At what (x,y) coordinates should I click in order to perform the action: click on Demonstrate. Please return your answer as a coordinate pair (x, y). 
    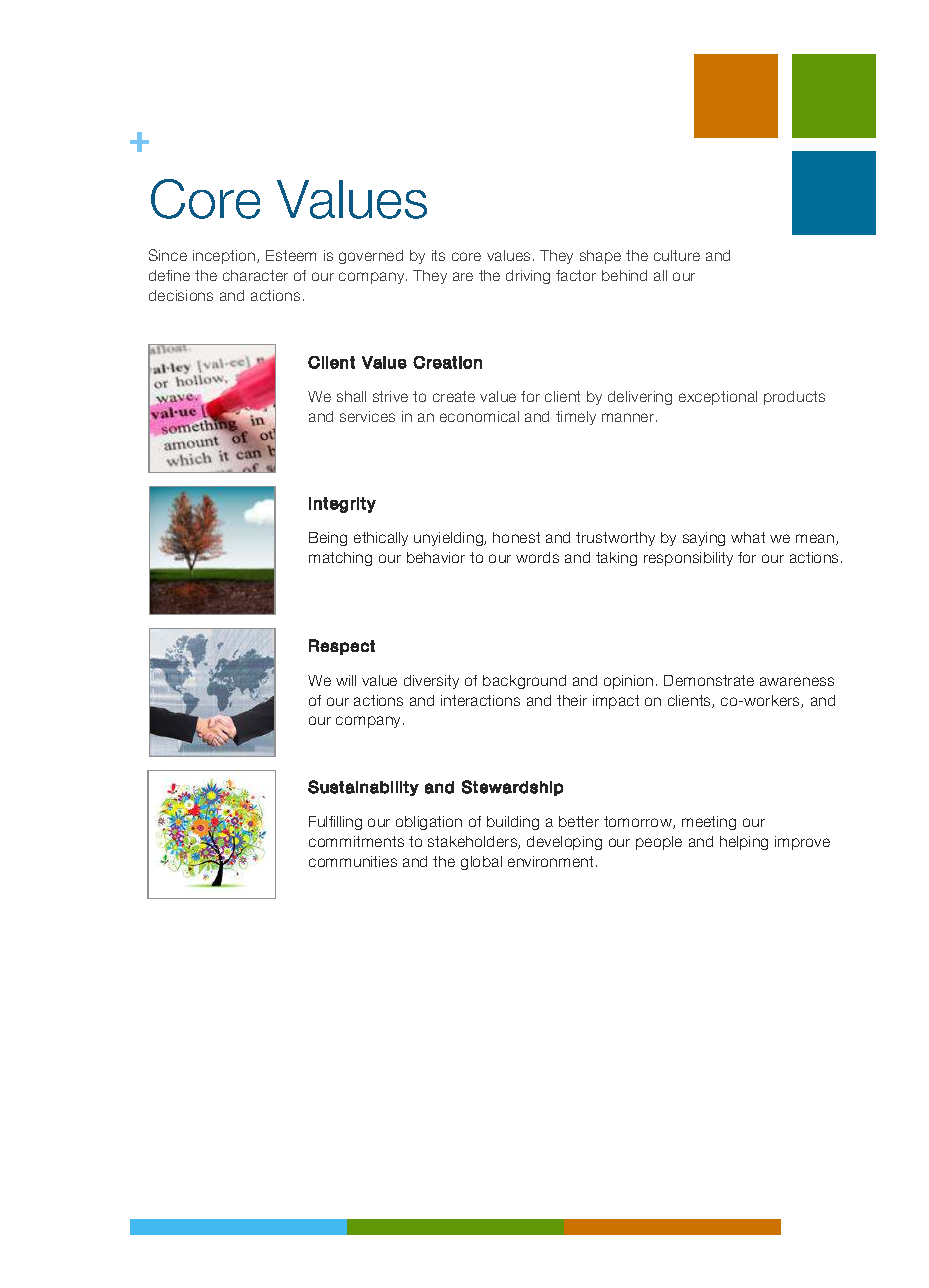
    Looking at the image, I should click on (709, 680).
